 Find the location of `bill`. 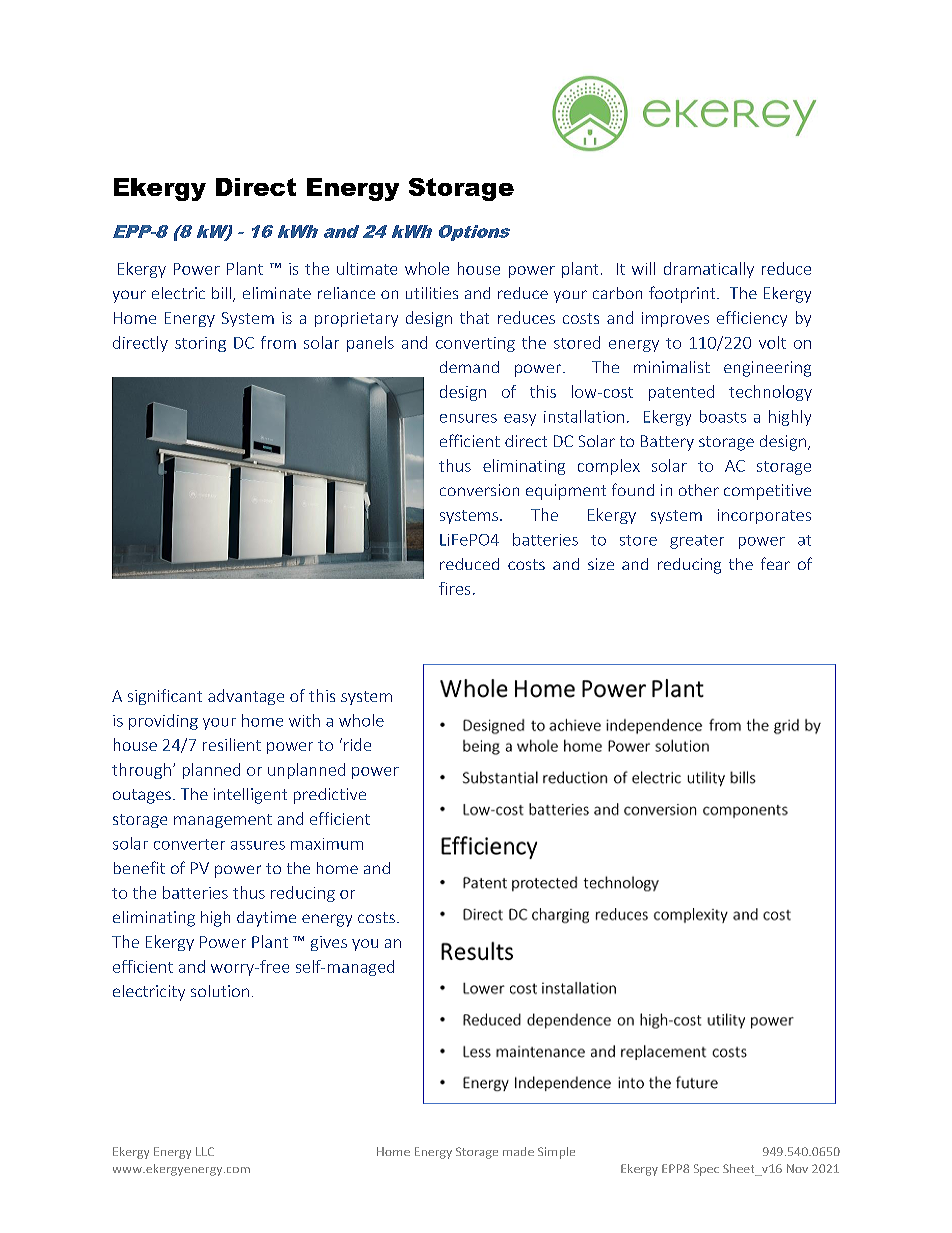

bill is located at coordinates (223, 294).
